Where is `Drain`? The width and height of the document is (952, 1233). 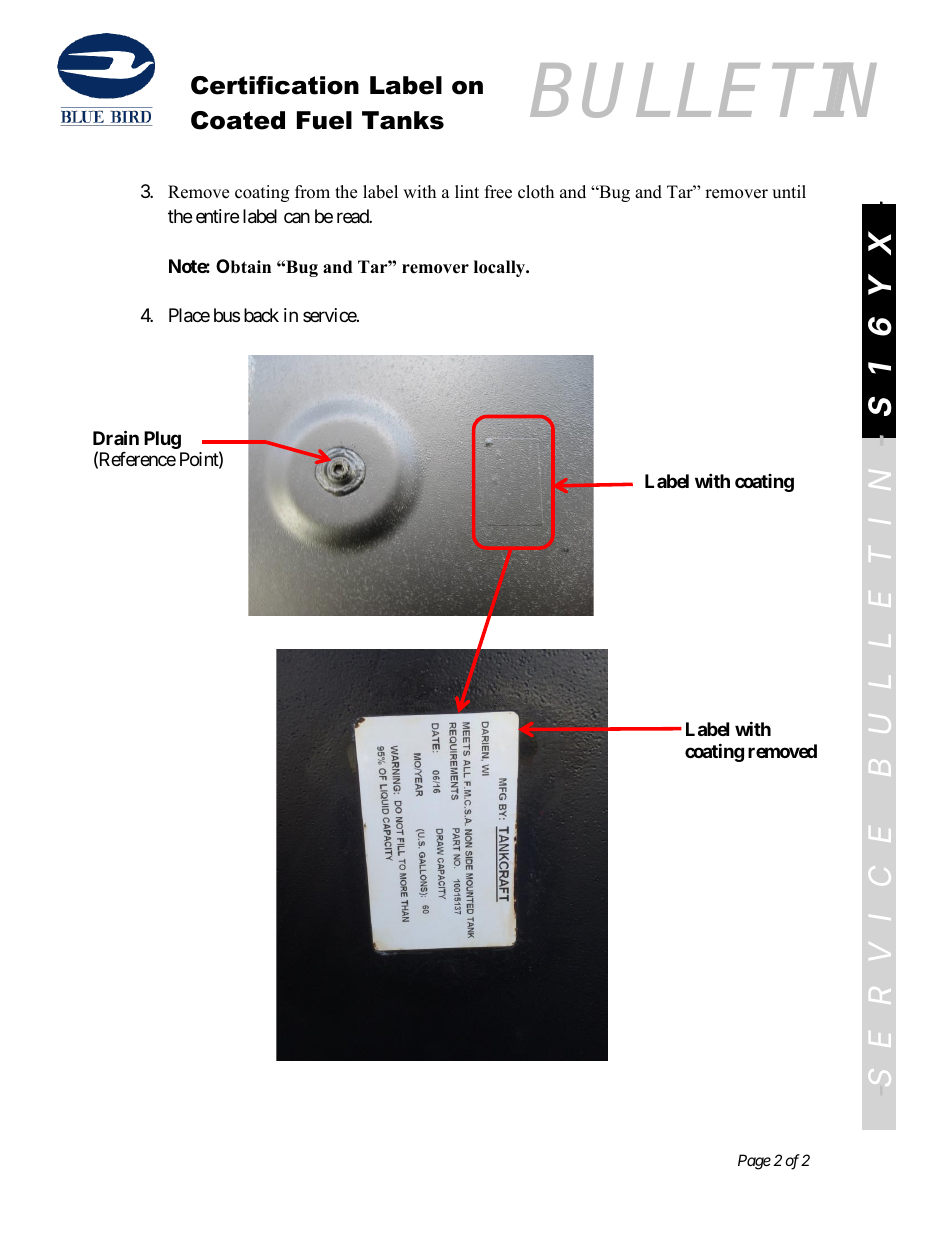 Drain is located at coordinates (116, 437).
